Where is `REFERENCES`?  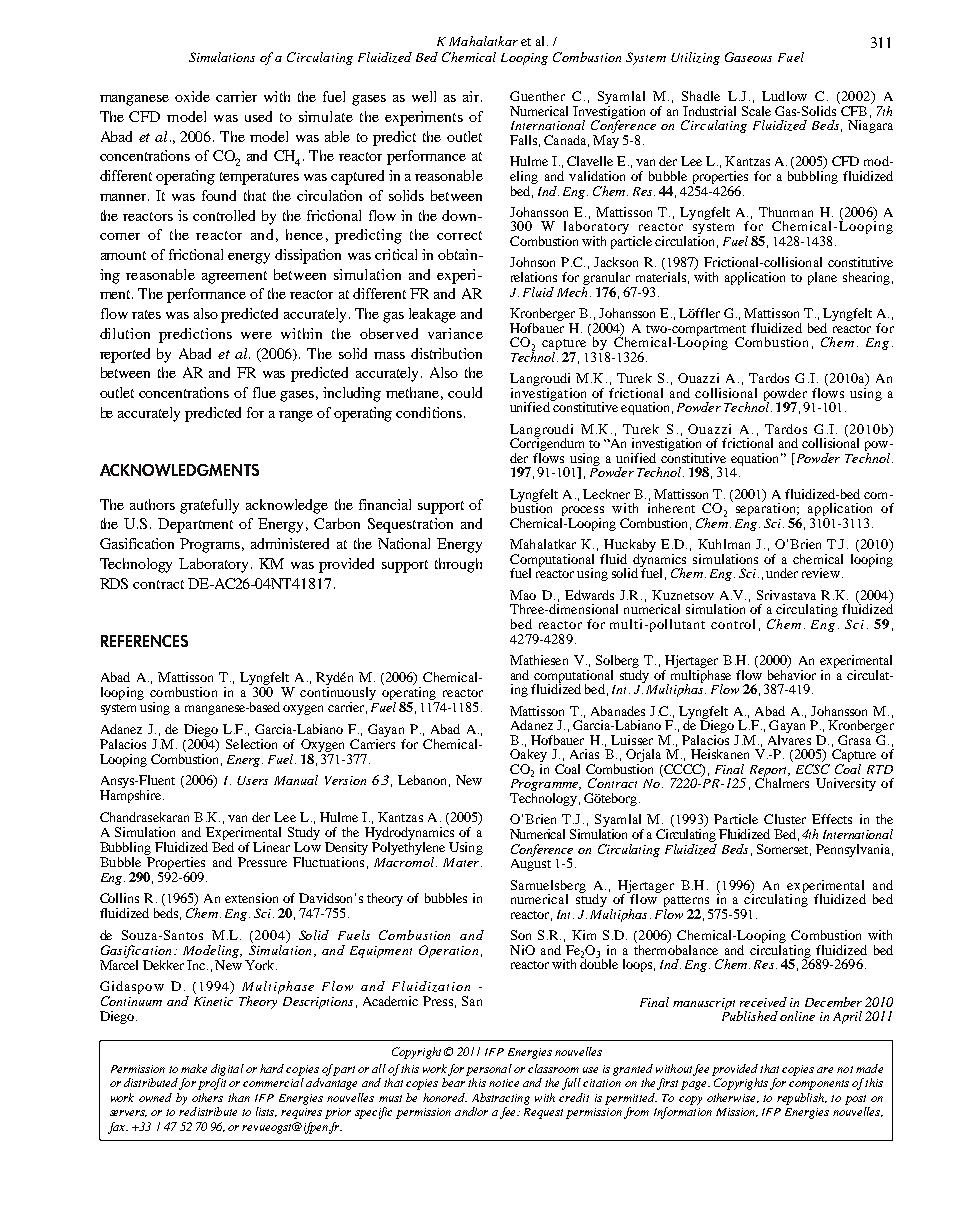 REFERENCES is located at coordinates (144, 641).
